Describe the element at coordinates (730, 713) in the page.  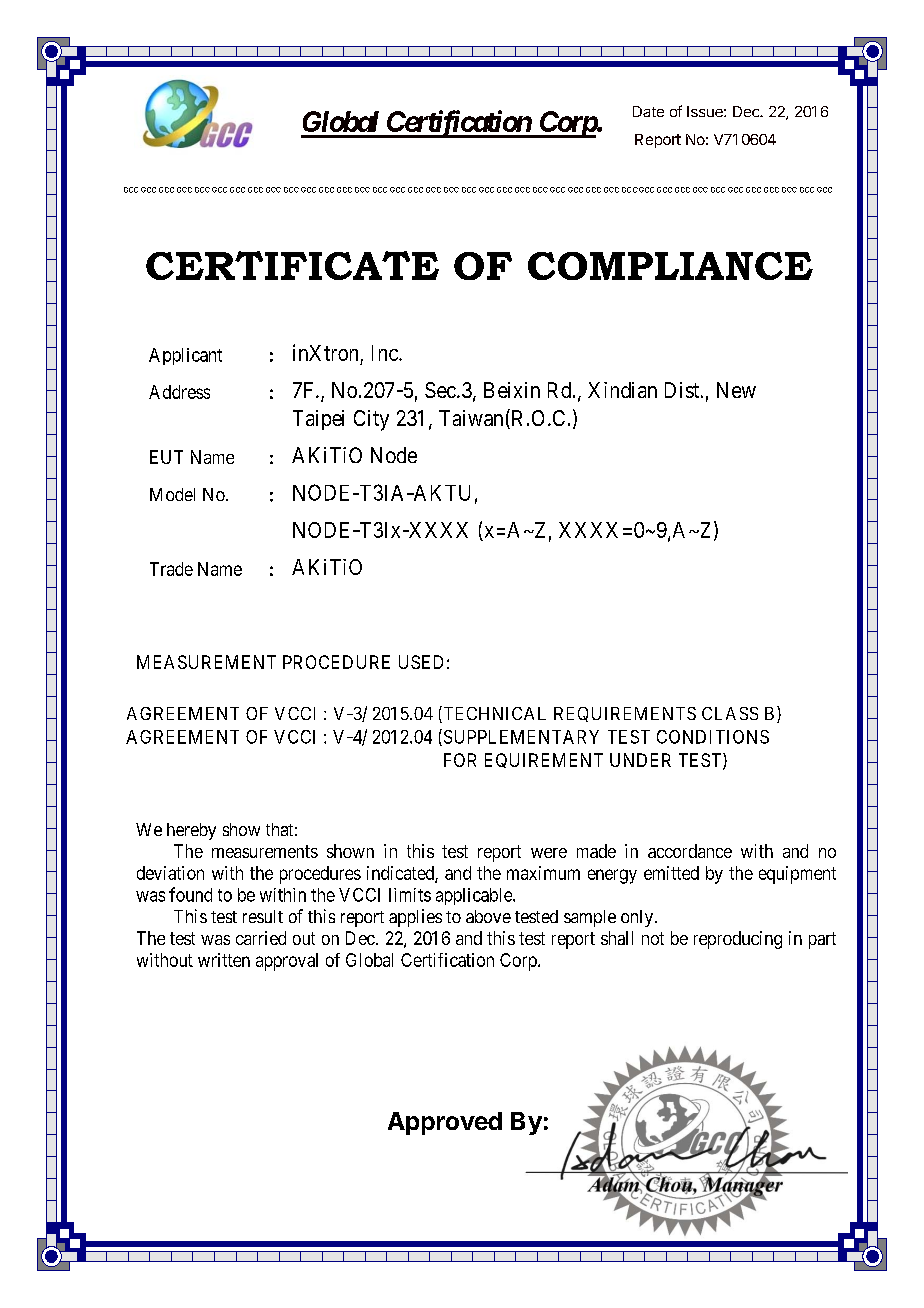
I see `CLASS` at that location.
